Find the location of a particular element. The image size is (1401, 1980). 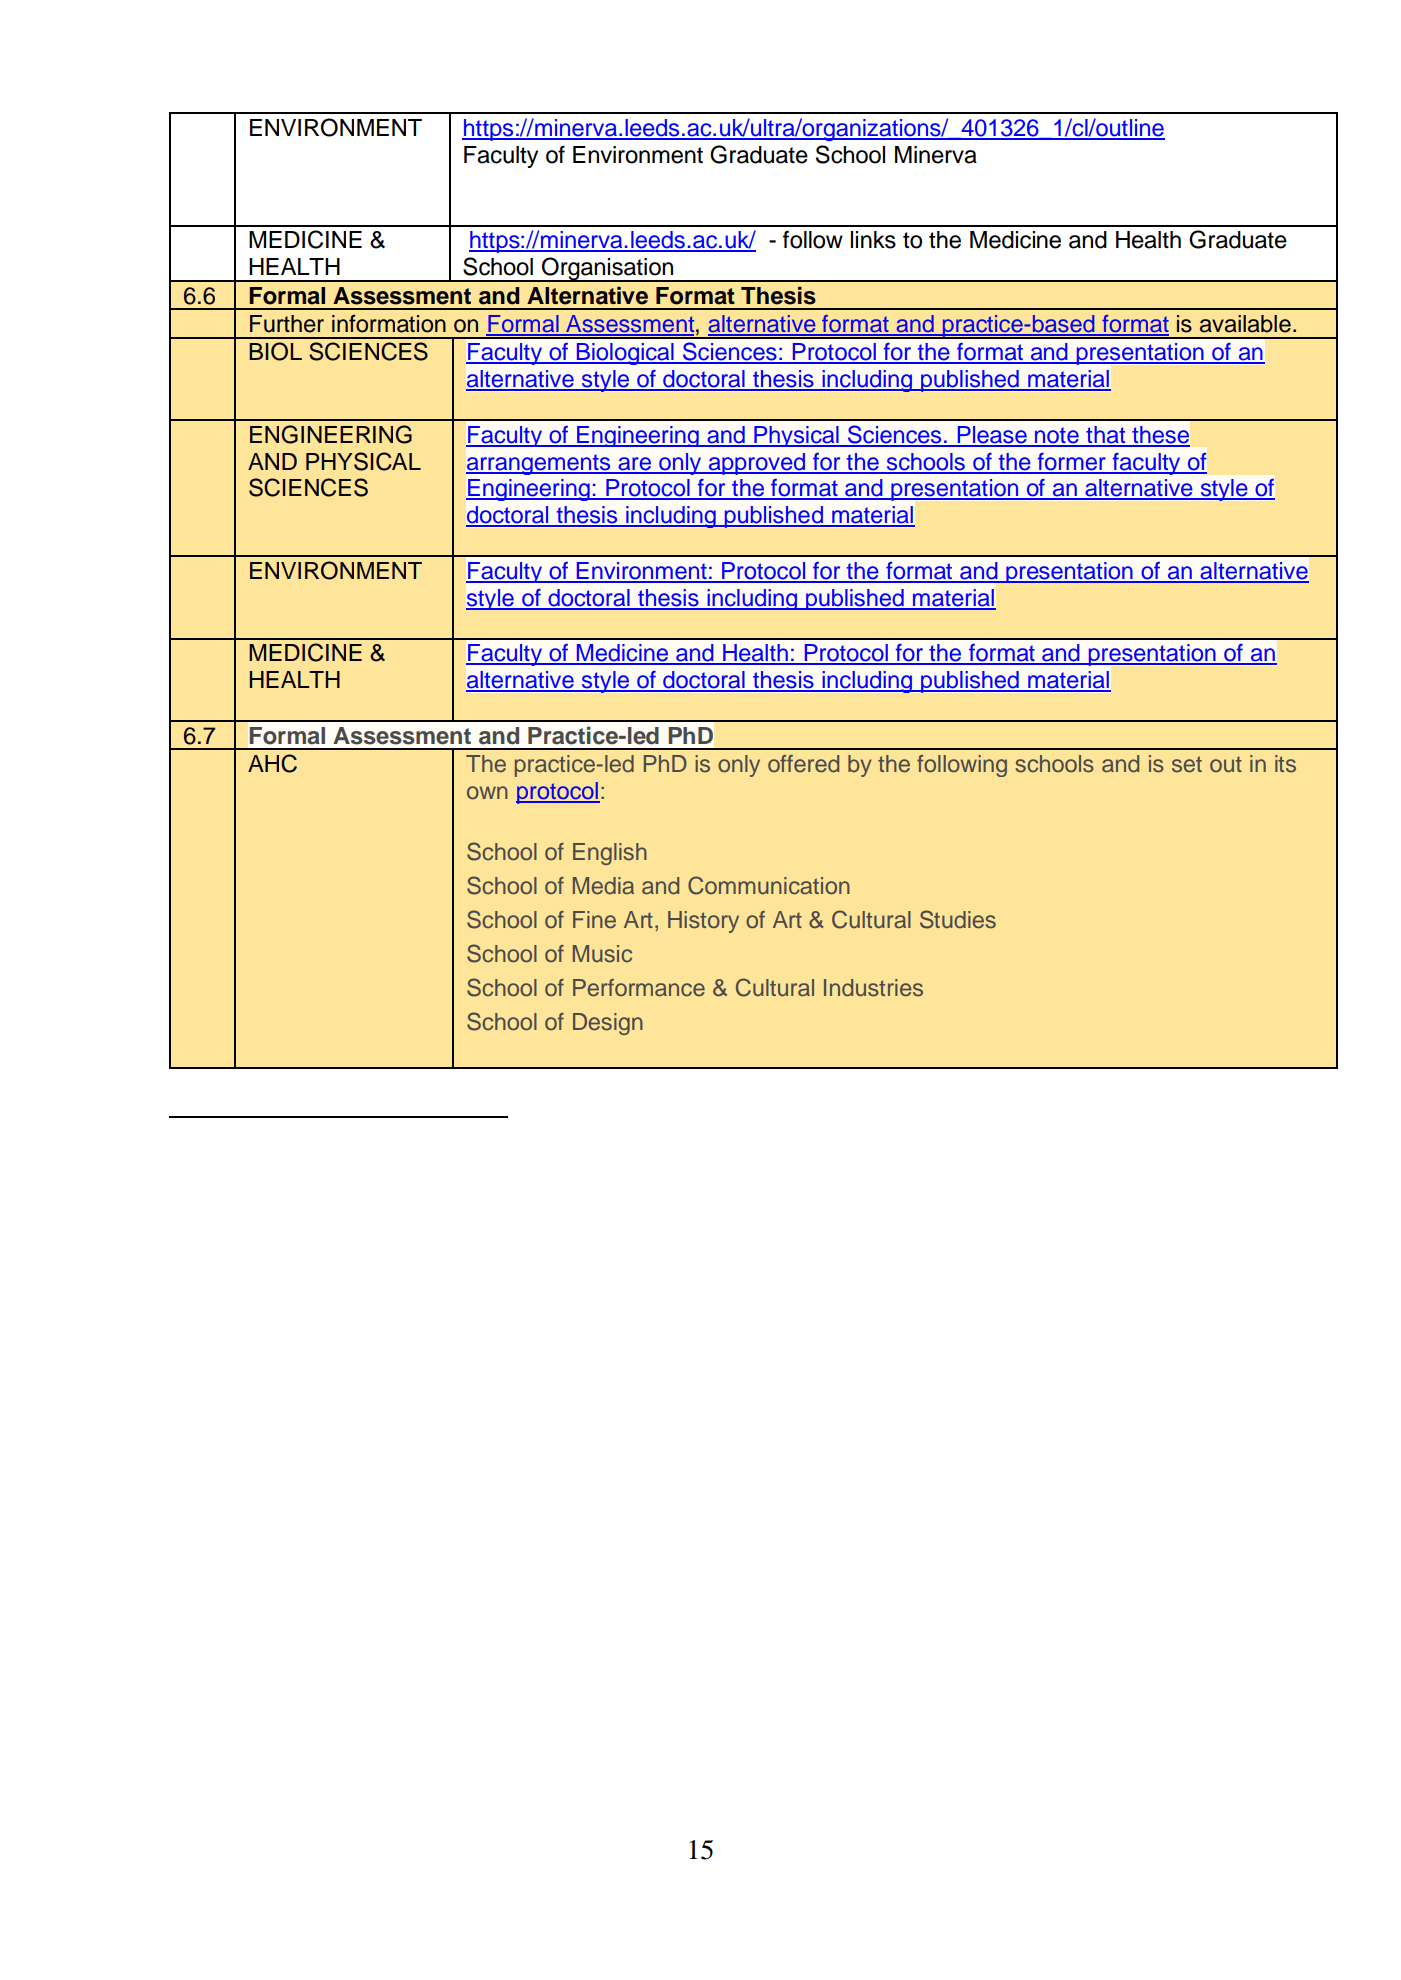

Industries is located at coordinates (873, 988).
